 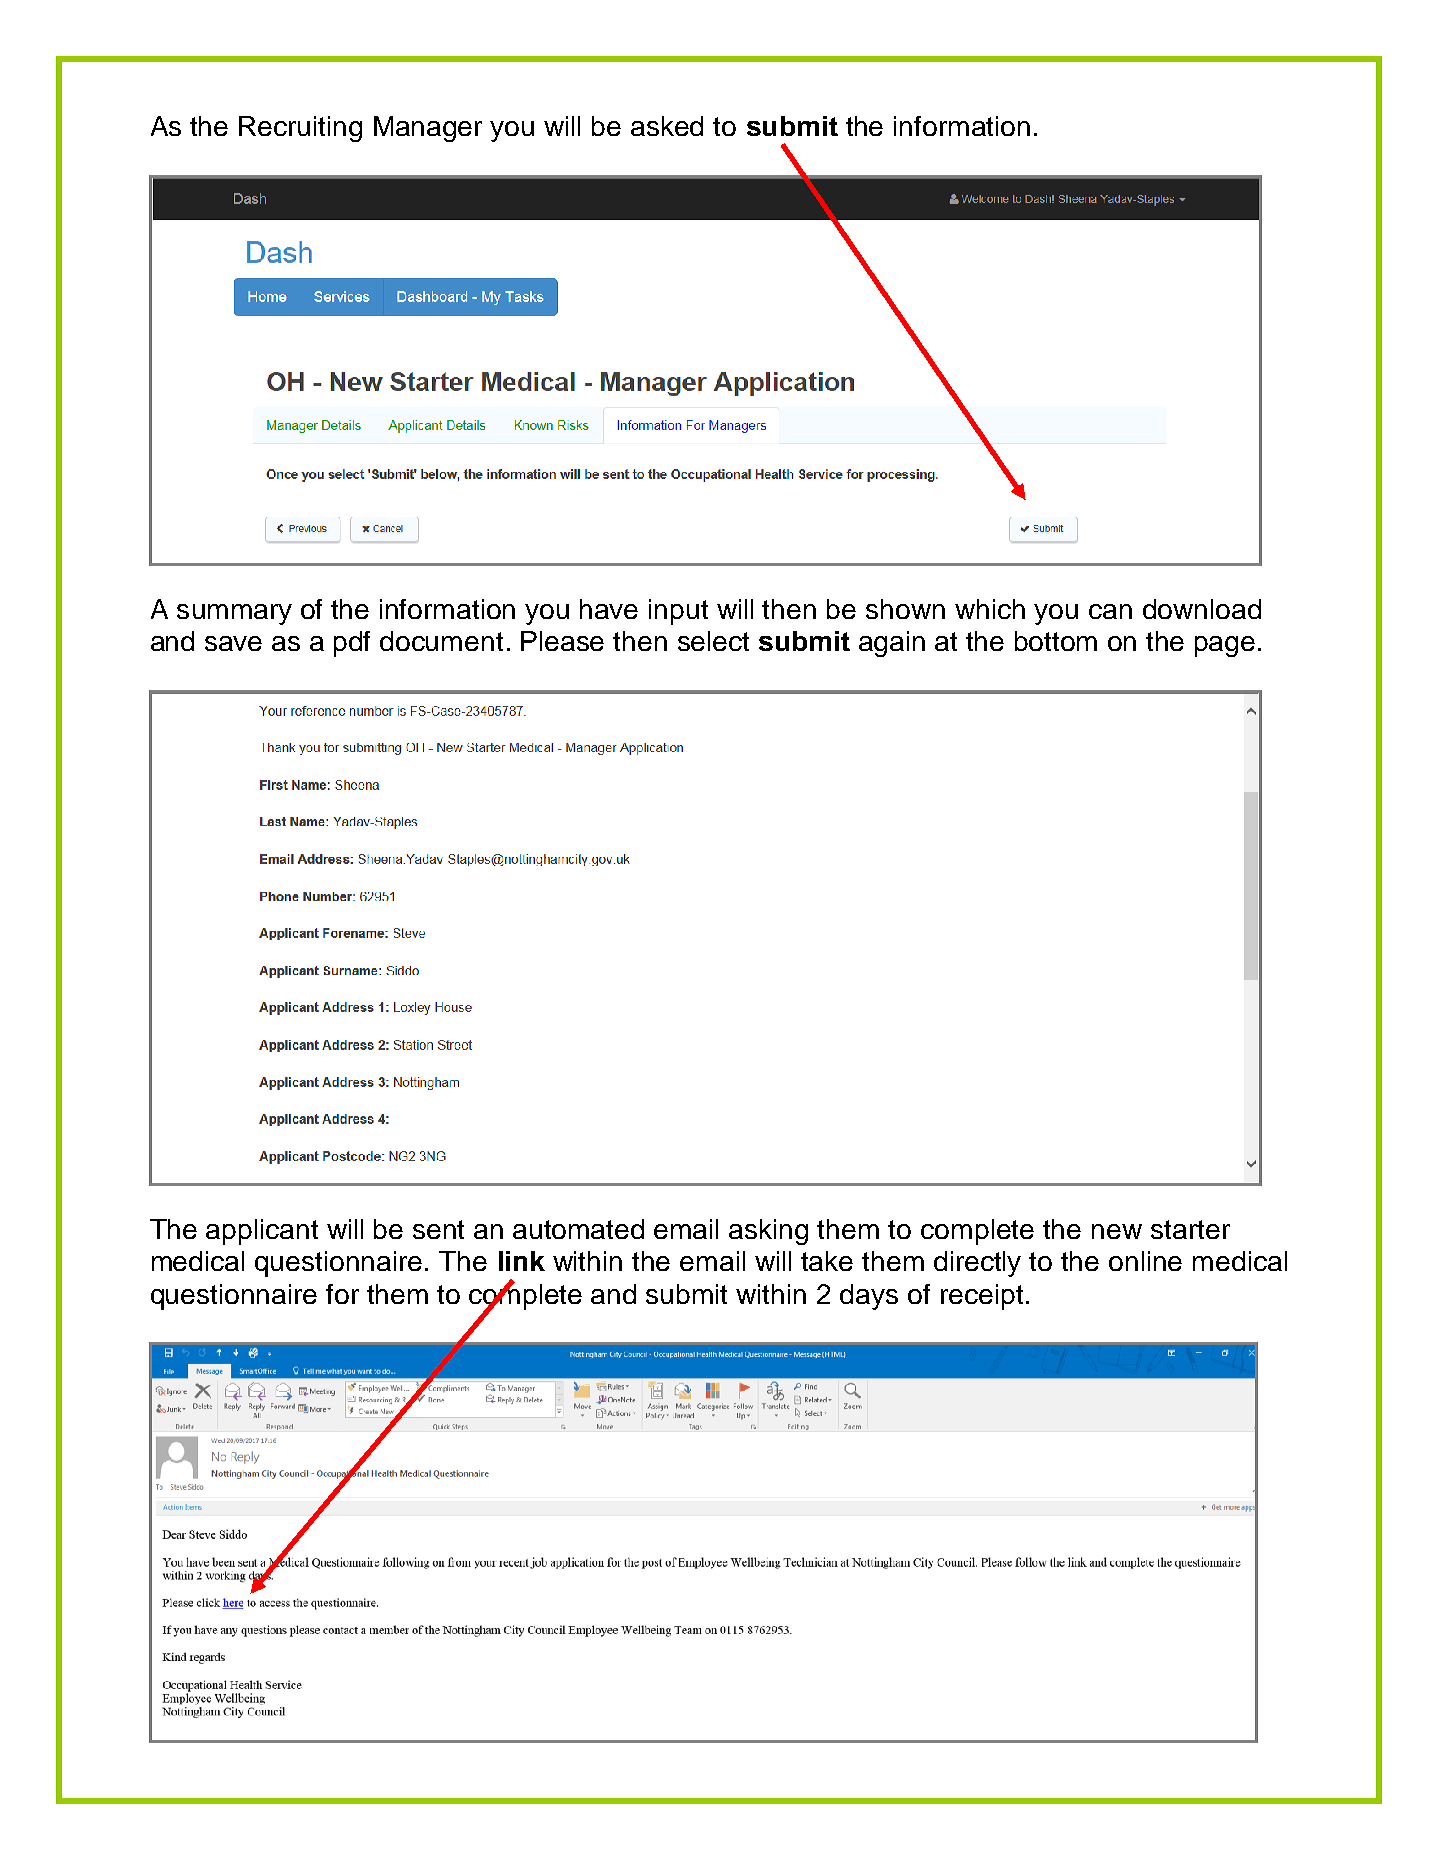 I want to click on summary, so click(x=234, y=614).
